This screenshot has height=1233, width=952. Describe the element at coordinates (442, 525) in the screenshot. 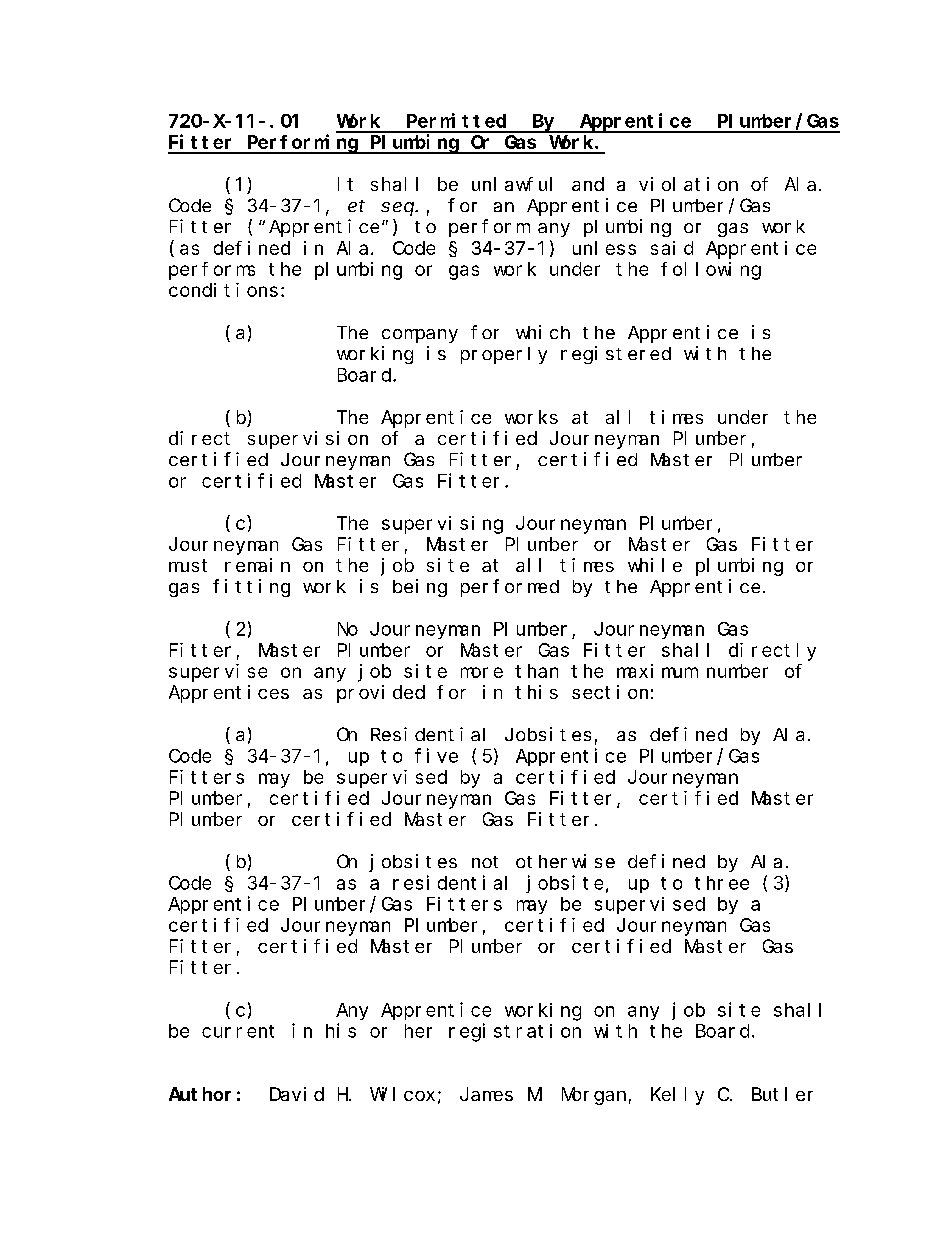

I see `supervising` at that location.
